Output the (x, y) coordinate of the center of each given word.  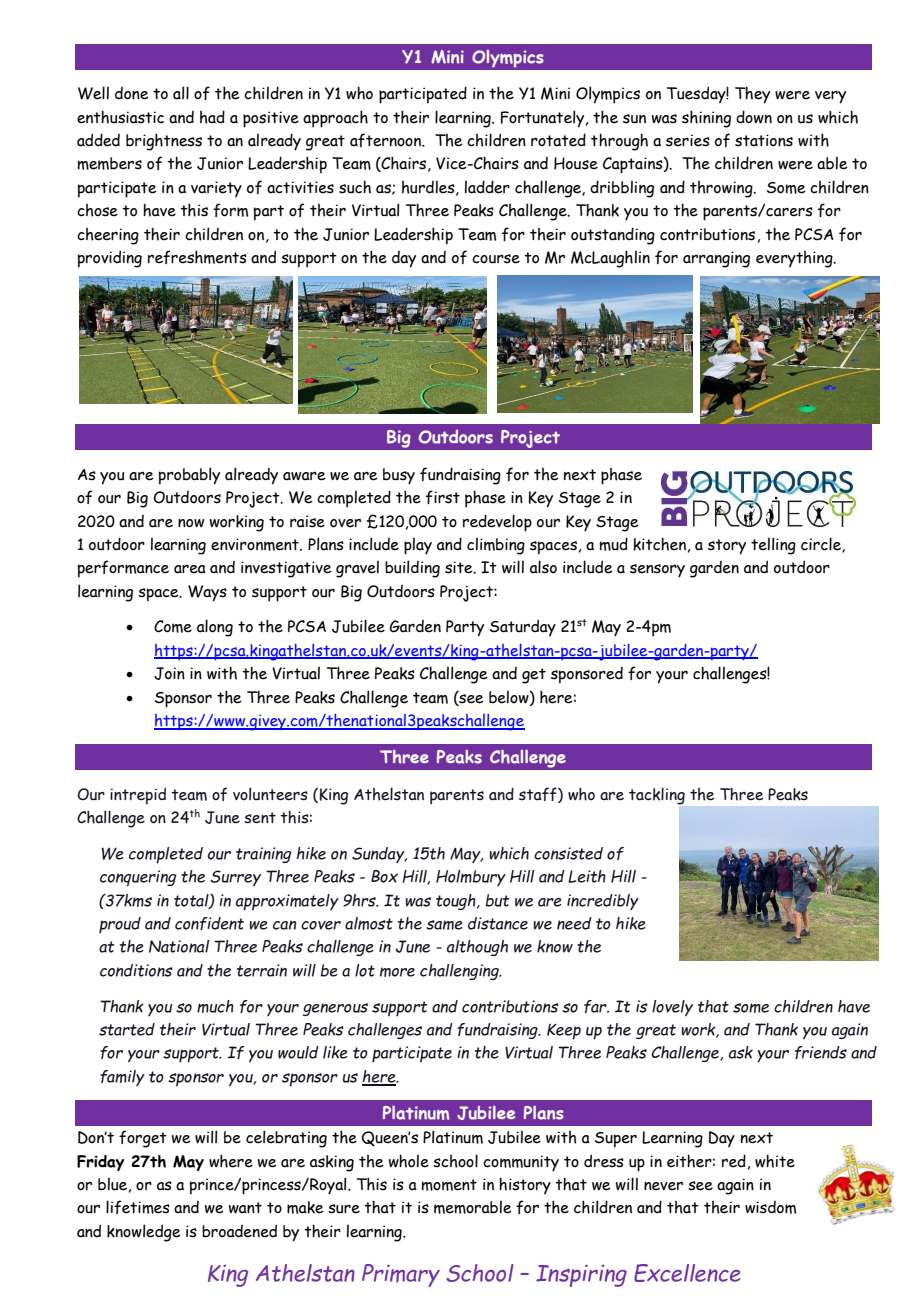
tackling (657, 796)
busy (399, 476)
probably (189, 476)
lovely (672, 1008)
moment (449, 1185)
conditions (136, 970)
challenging (460, 972)
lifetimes (138, 1207)
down (754, 117)
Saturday (523, 627)
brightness (164, 142)
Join (169, 673)
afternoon (387, 140)
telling (773, 546)
